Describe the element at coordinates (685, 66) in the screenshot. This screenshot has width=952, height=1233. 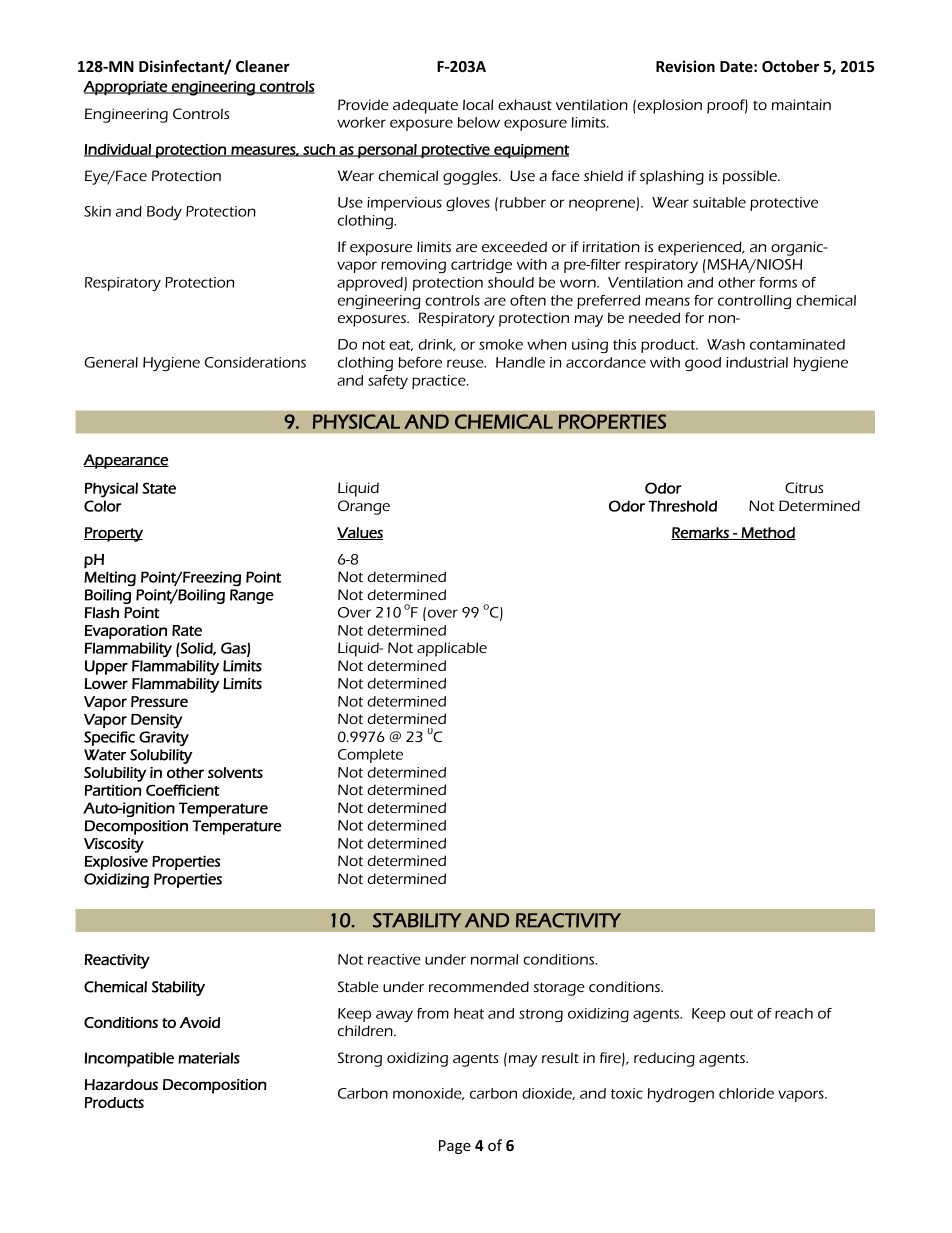
I see `Revision` at that location.
